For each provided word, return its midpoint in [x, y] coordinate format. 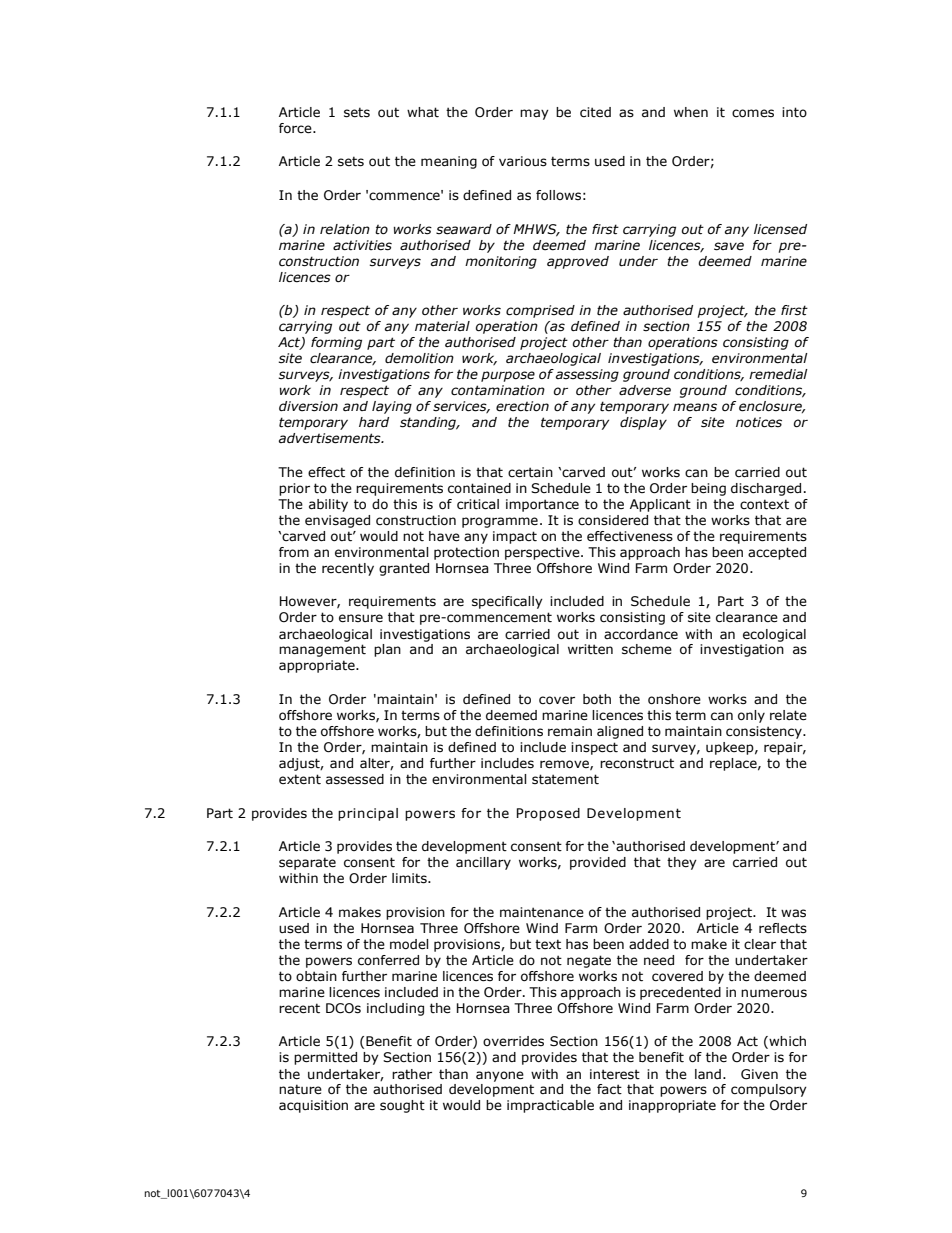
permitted [325, 1058]
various [523, 161]
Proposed [548, 814]
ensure [361, 618]
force [296, 128]
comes [753, 113]
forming [336, 343]
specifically [507, 602]
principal [368, 814]
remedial [778, 374]
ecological [774, 635]
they [682, 863]
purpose [508, 376]
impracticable [550, 1106]
